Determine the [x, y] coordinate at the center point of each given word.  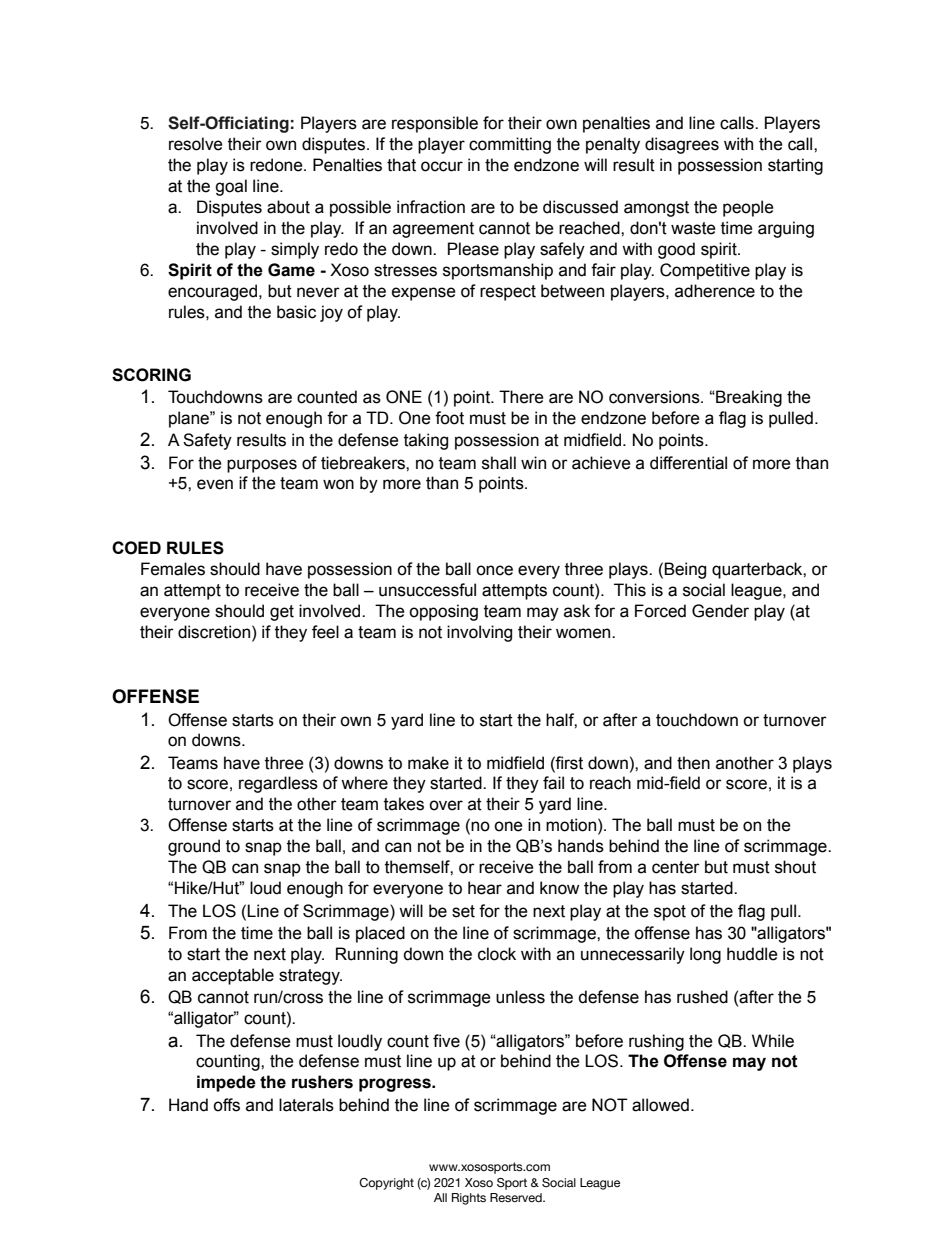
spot [670, 913]
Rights [469, 1199]
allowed [660, 1105]
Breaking [748, 398]
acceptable [233, 976]
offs [226, 1105]
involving [479, 633]
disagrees [682, 145]
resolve [196, 144]
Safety [207, 441]
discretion [214, 632]
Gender [720, 611]
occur [442, 166]
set [463, 911]
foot [449, 418]
